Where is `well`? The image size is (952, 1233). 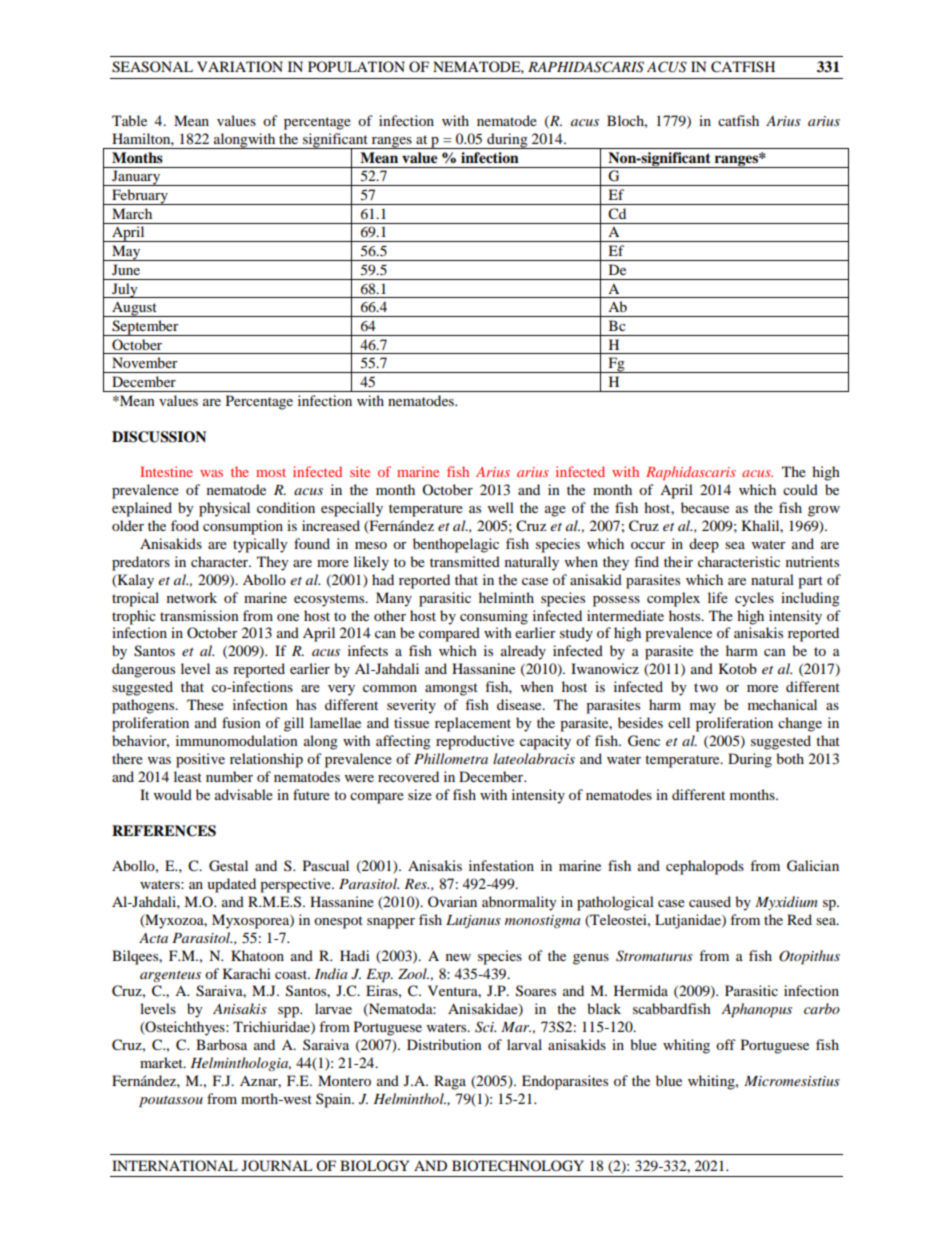
well is located at coordinates (501, 507).
